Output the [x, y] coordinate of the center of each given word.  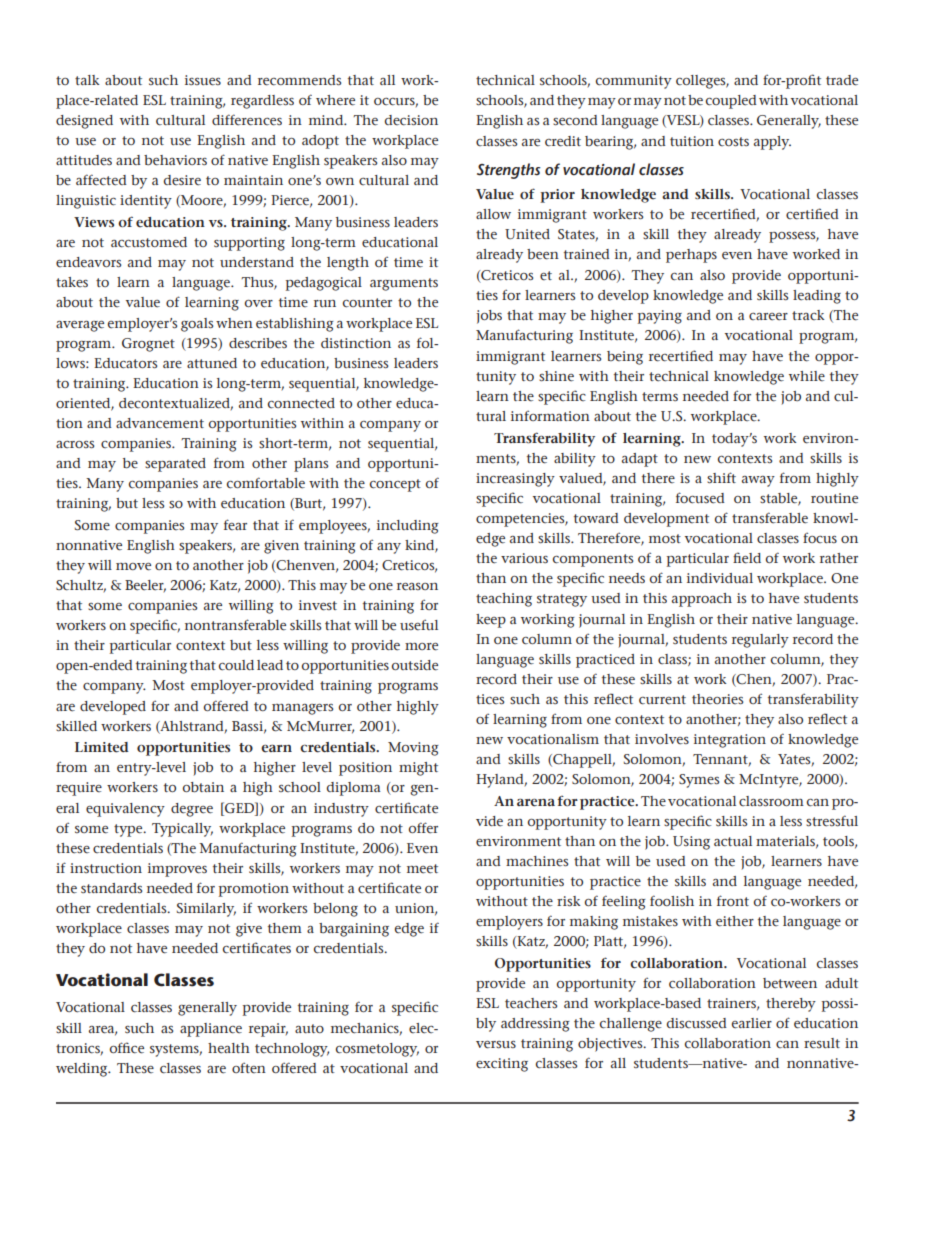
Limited [102, 747]
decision [411, 120]
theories [717, 699]
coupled [731, 102]
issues [203, 80]
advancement [160, 423]
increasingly [515, 480]
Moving [413, 749]
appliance [211, 1030]
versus [496, 1045]
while [807, 376]
